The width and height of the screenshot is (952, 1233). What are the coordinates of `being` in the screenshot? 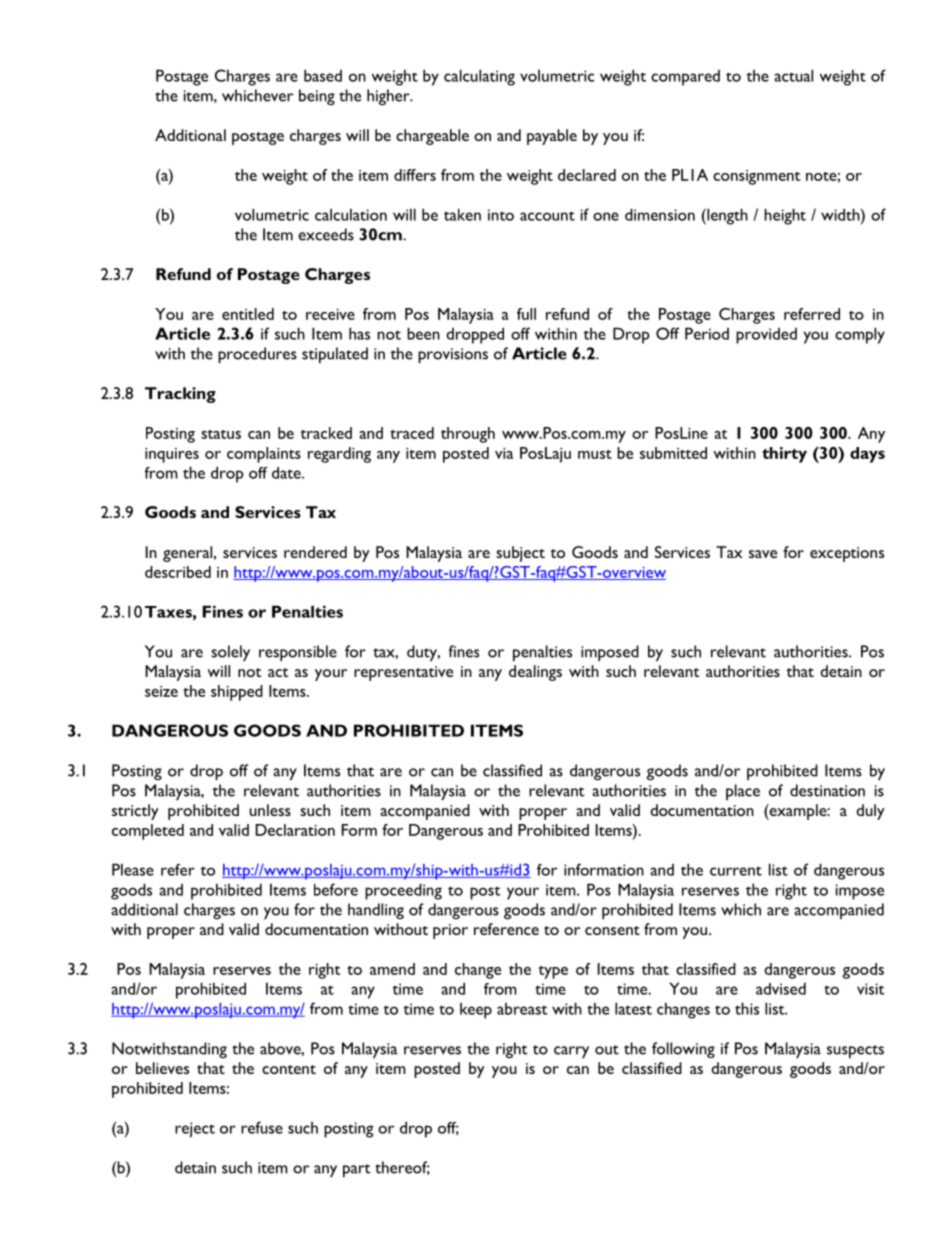 It's located at (317, 97).
